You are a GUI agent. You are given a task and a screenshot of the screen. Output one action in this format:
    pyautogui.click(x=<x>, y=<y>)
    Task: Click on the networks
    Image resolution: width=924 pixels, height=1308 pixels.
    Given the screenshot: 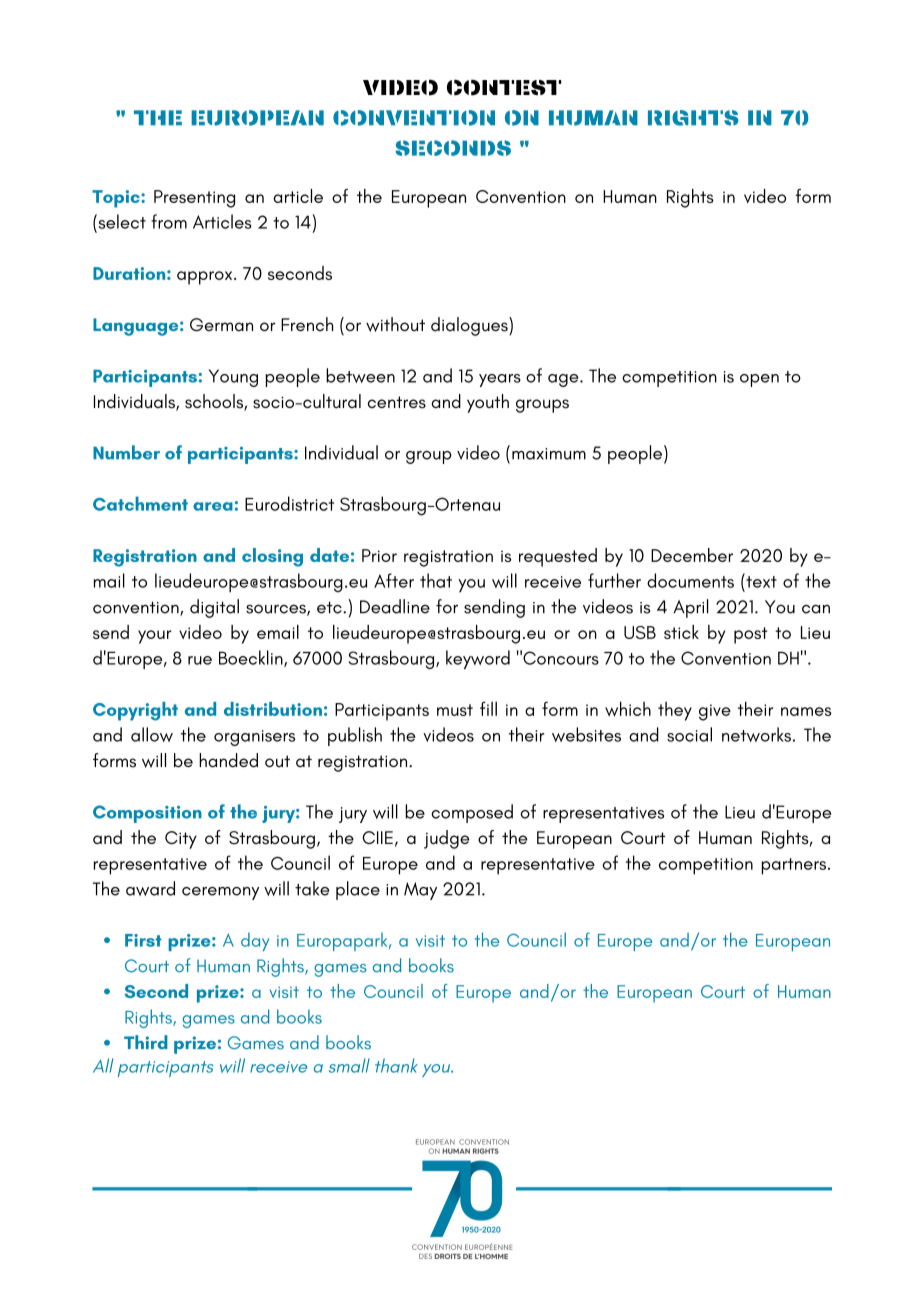 What is the action you would take?
    pyautogui.click(x=756, y=734)
